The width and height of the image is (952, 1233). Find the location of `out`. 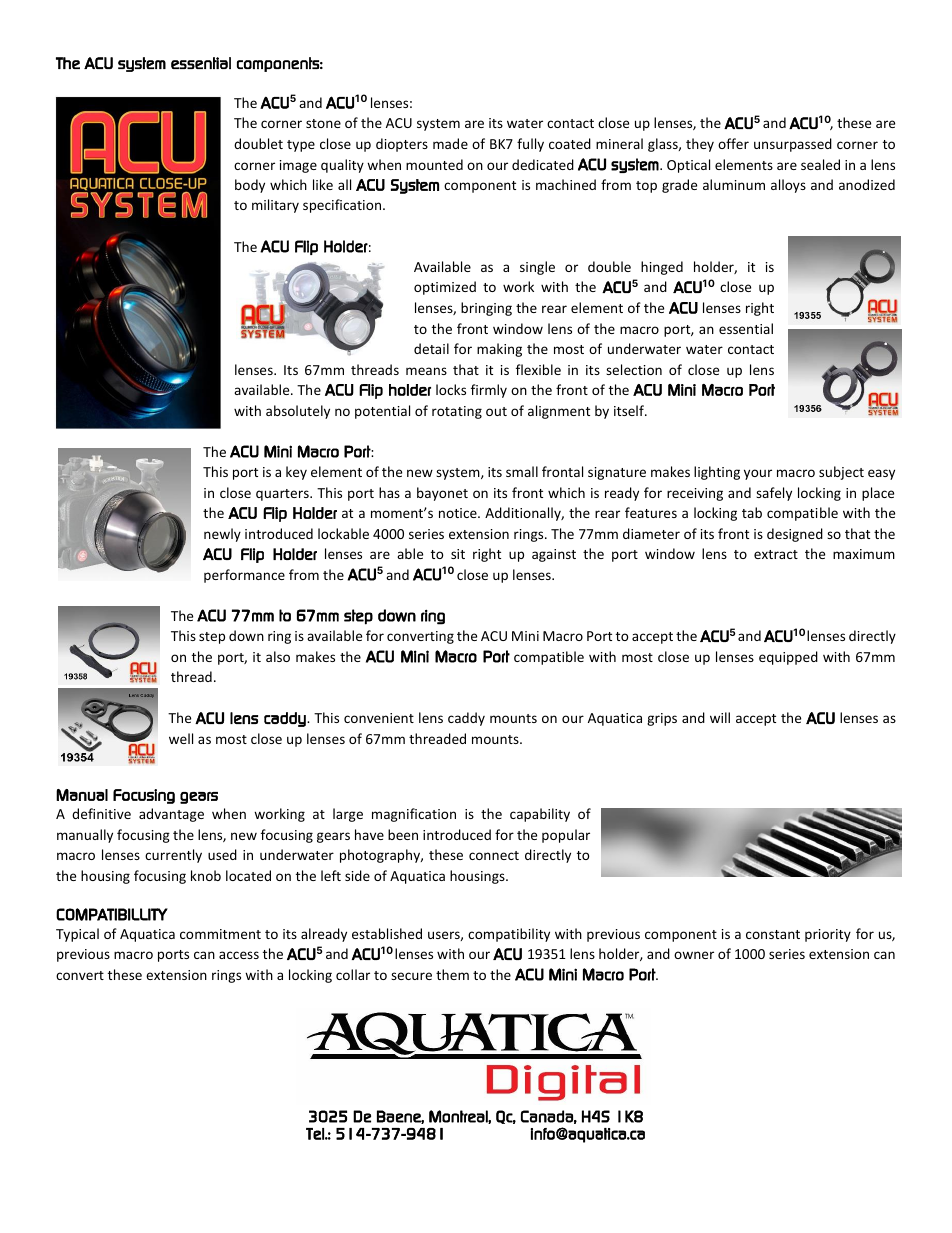

out is located at coordinates (496, 411).
